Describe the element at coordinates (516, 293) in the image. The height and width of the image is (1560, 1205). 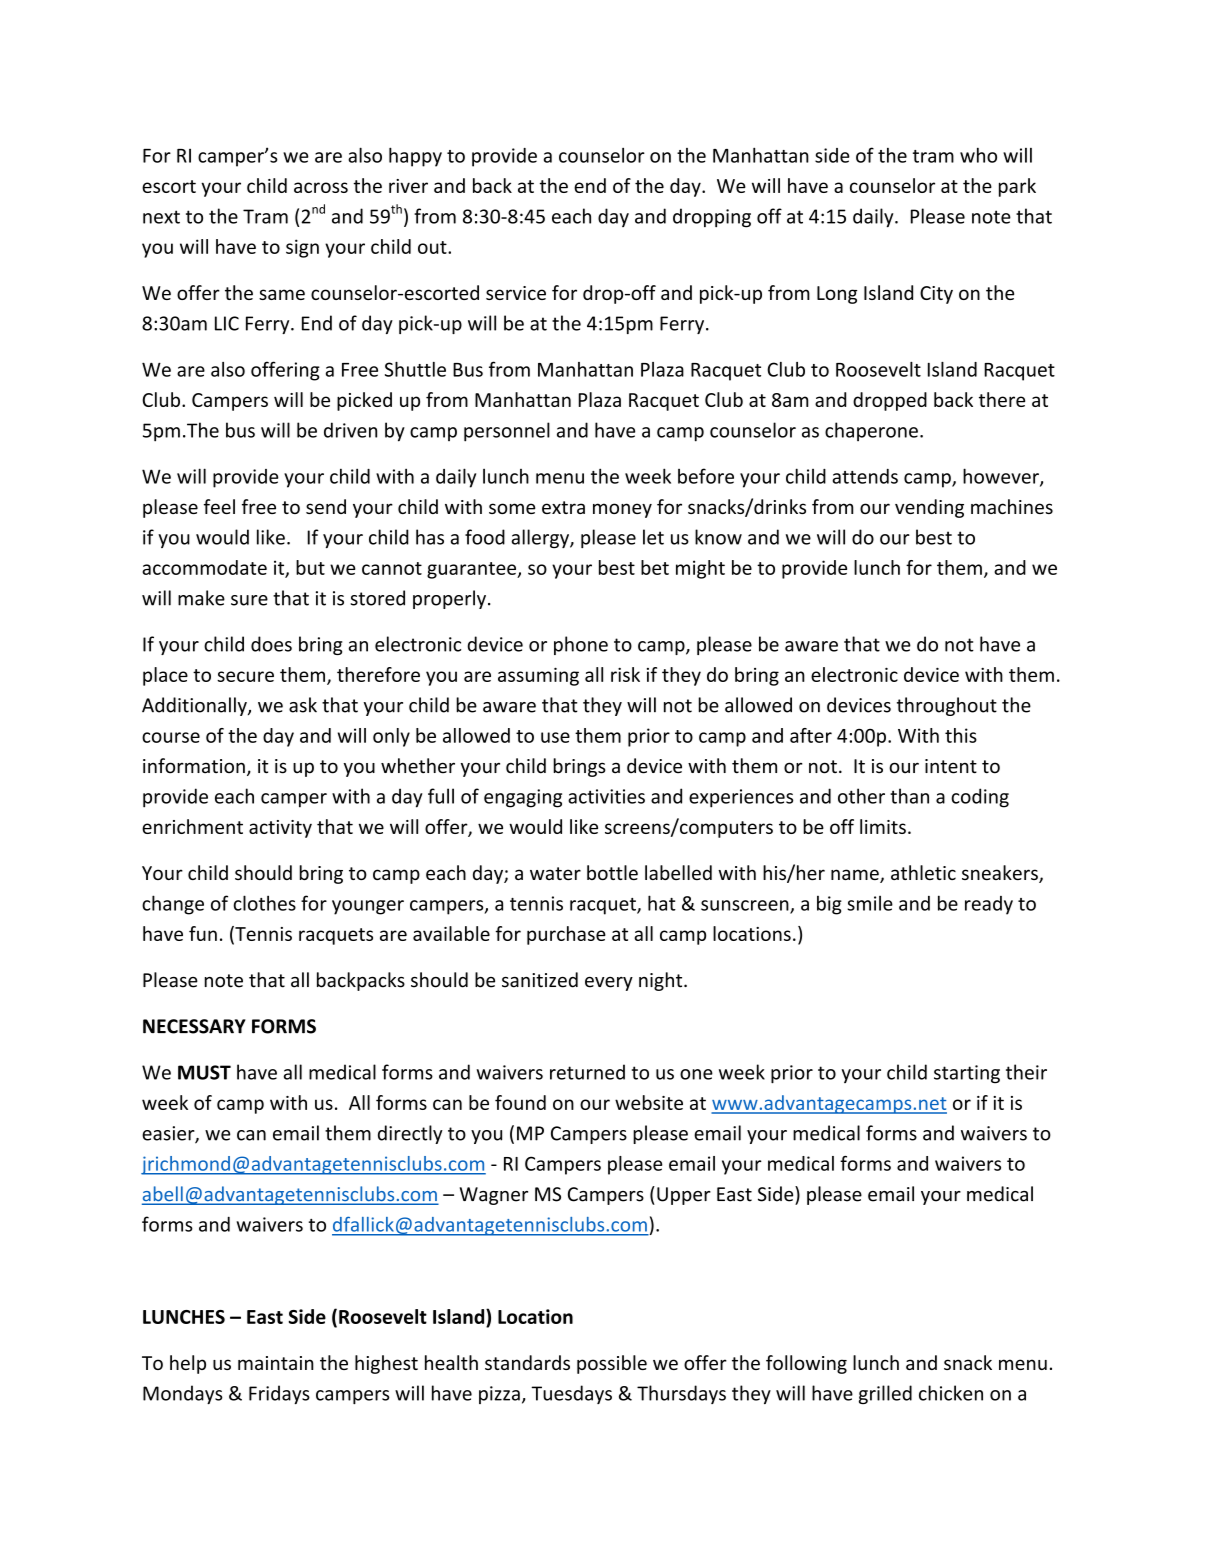
I see `service` at that location.
